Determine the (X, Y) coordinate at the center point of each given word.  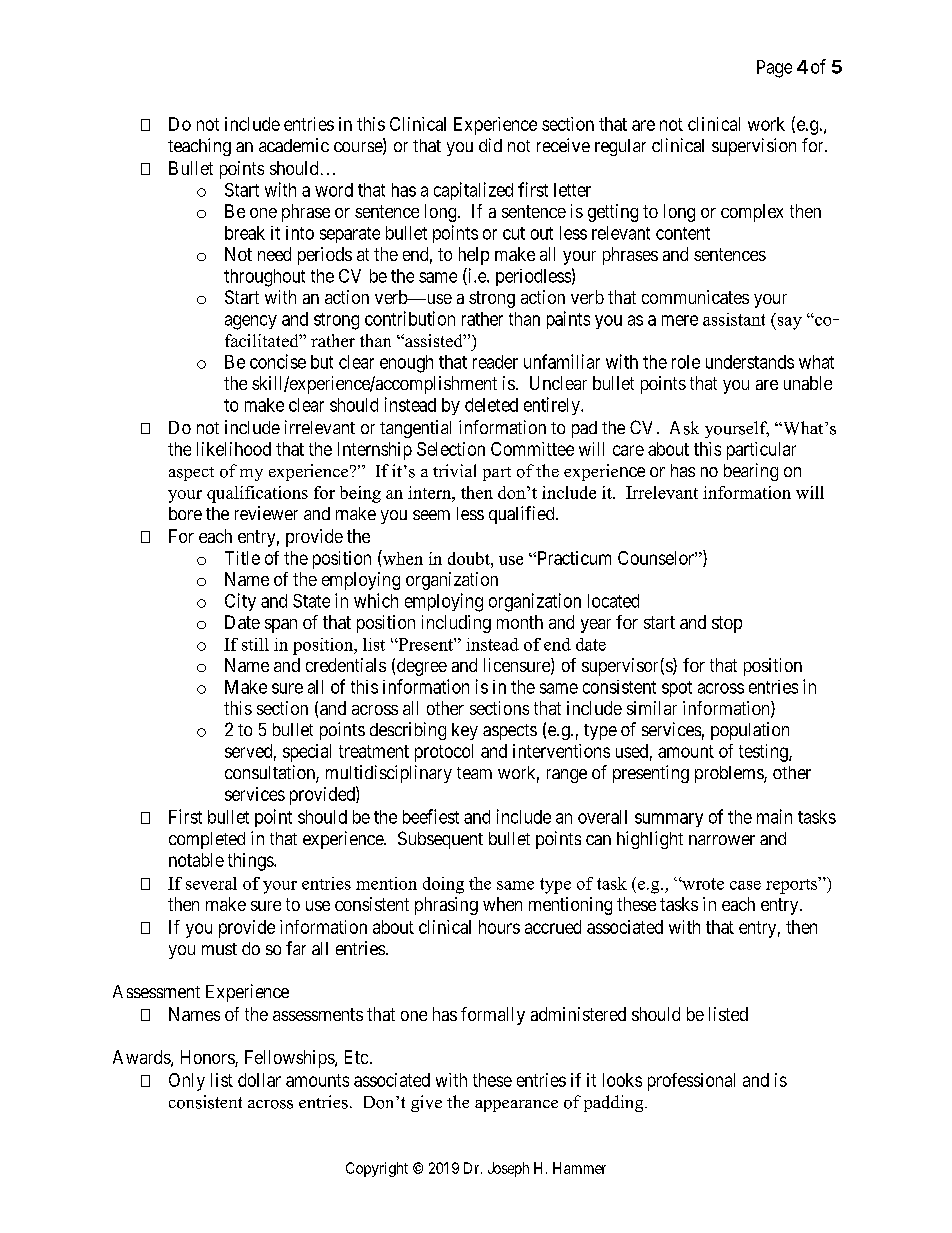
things (251, 862)
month (520, 622)
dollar (259, 1080)
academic (294, 145)
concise (278, 361)
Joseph (508, 1169)
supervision (754, 147)
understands (750, 362)
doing (443, 885)
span (281, 626)
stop (727, 624)
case (745, 885)
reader (495, 362)
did (490, 145)
